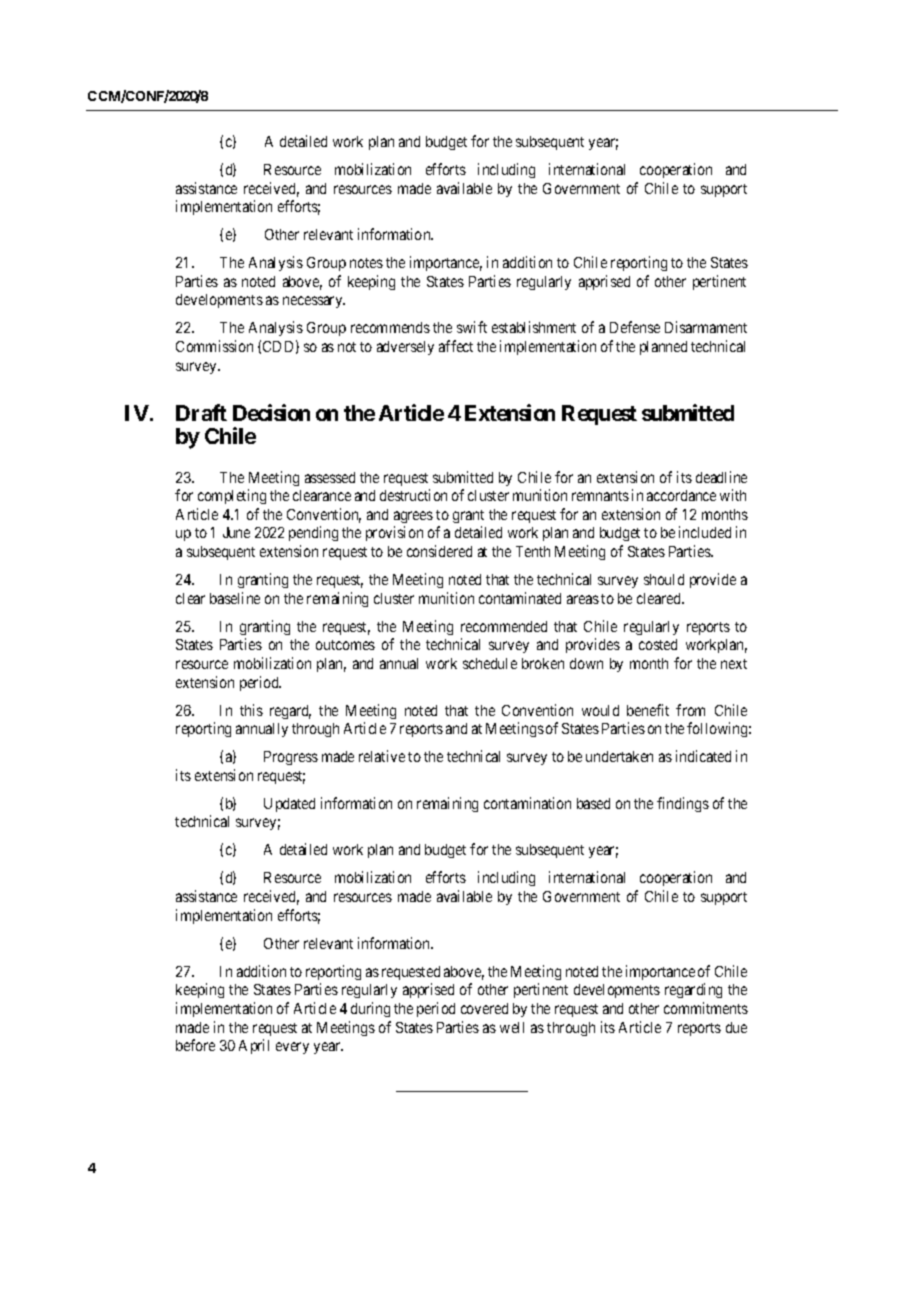  I want to click on April, so click(254, 1046).
